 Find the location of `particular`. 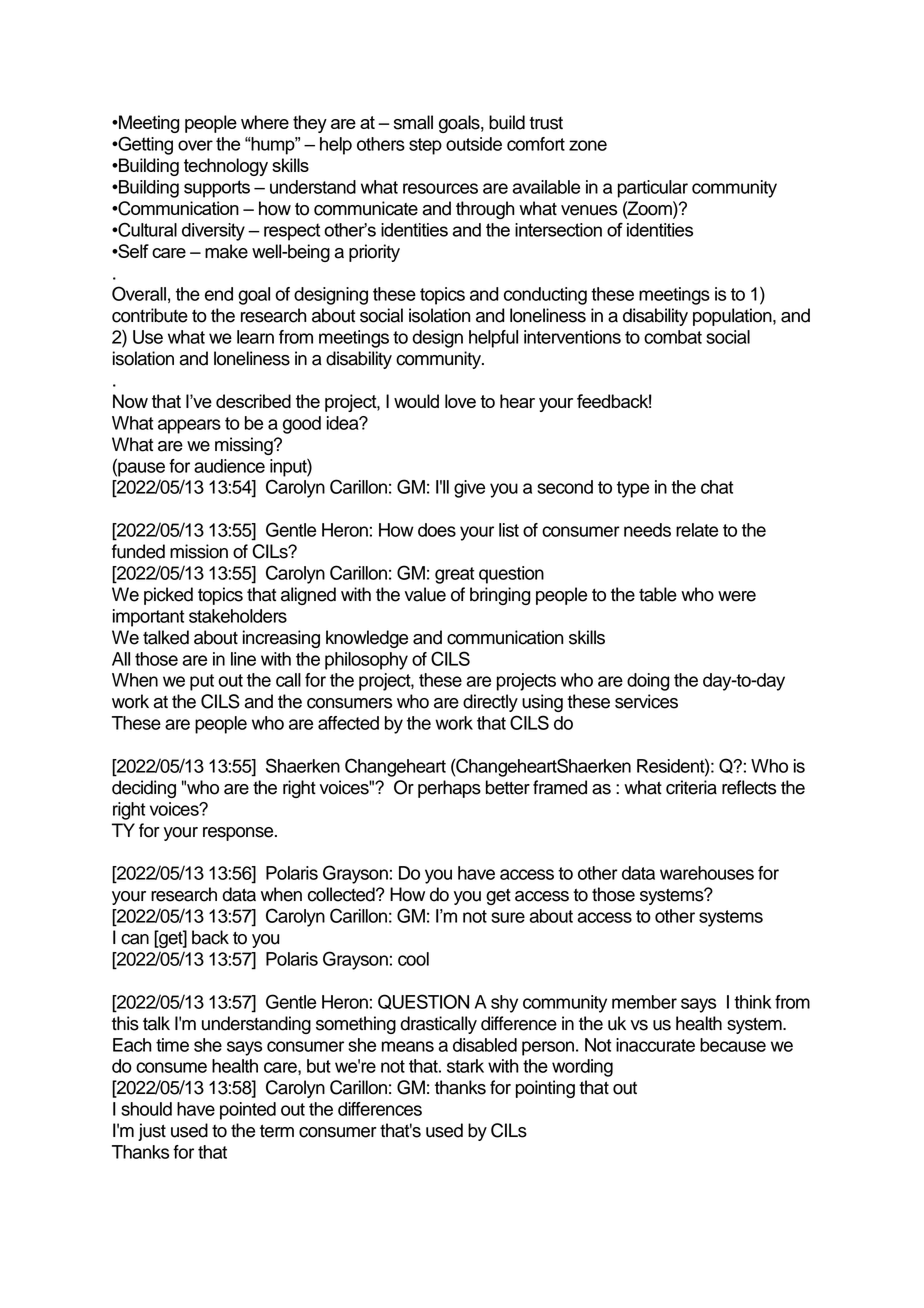

particular is located at coordinates (653, 189).
